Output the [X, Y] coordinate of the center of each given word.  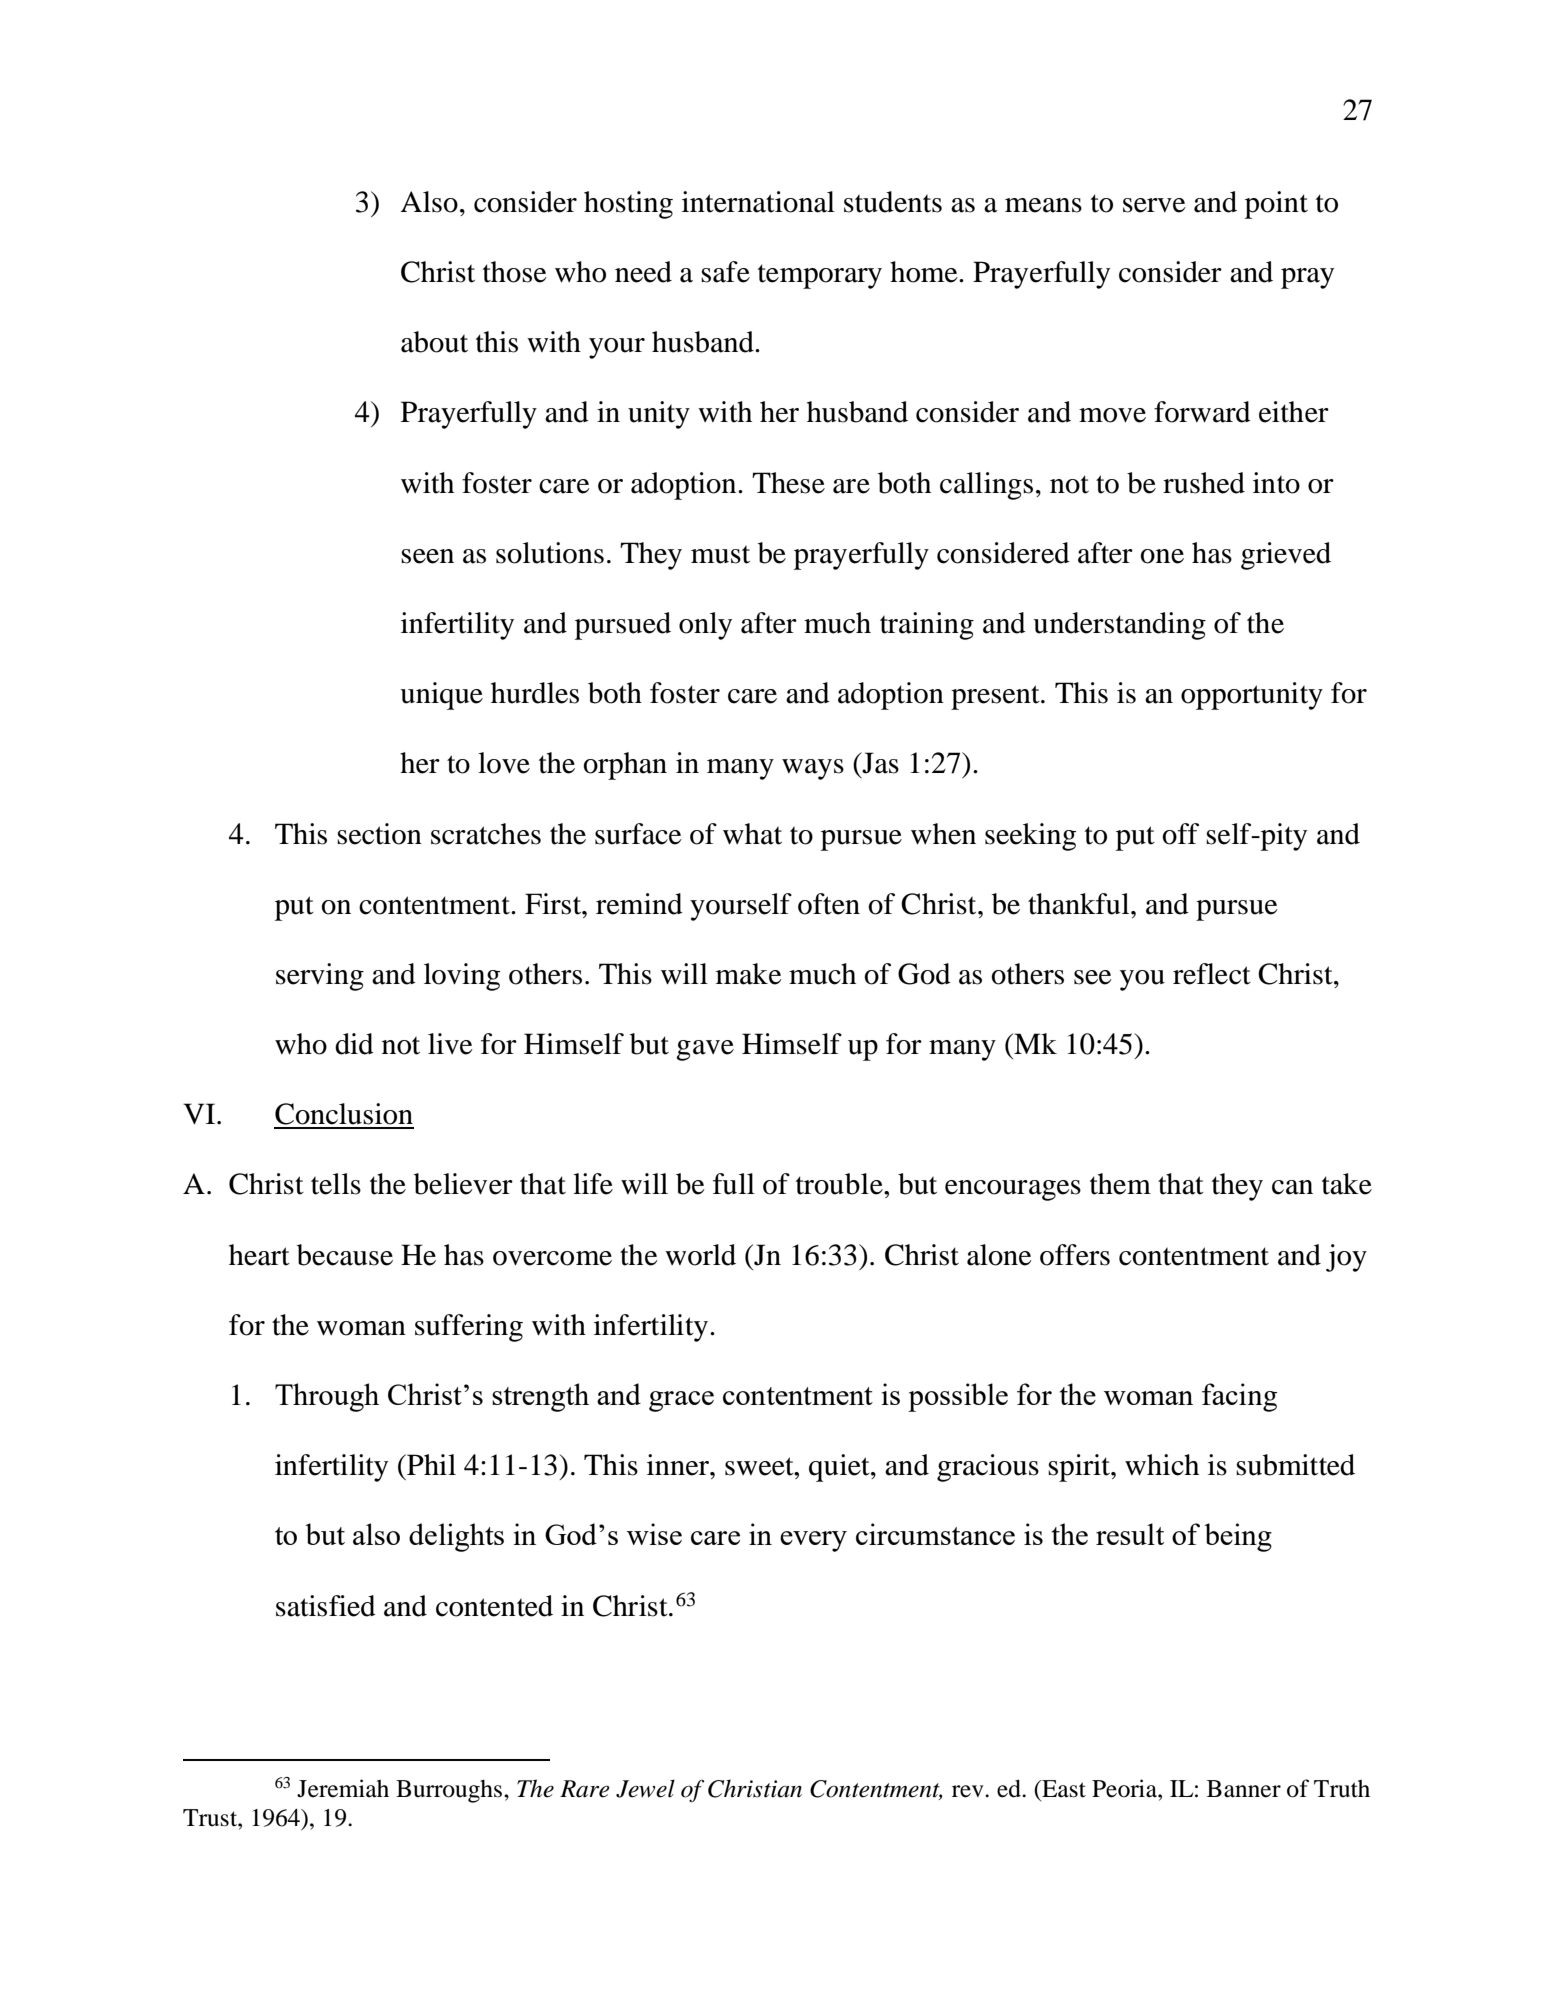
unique [441, 696]
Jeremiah [343, 1788]
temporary [820, 276]
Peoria [1125, 1788]
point [1276, 205]
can [1292, 1187]
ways [813, 769]
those [515, 272]
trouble [840, 1184]
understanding [1119, 626]
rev [969, 1791]
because [345, 1255]
